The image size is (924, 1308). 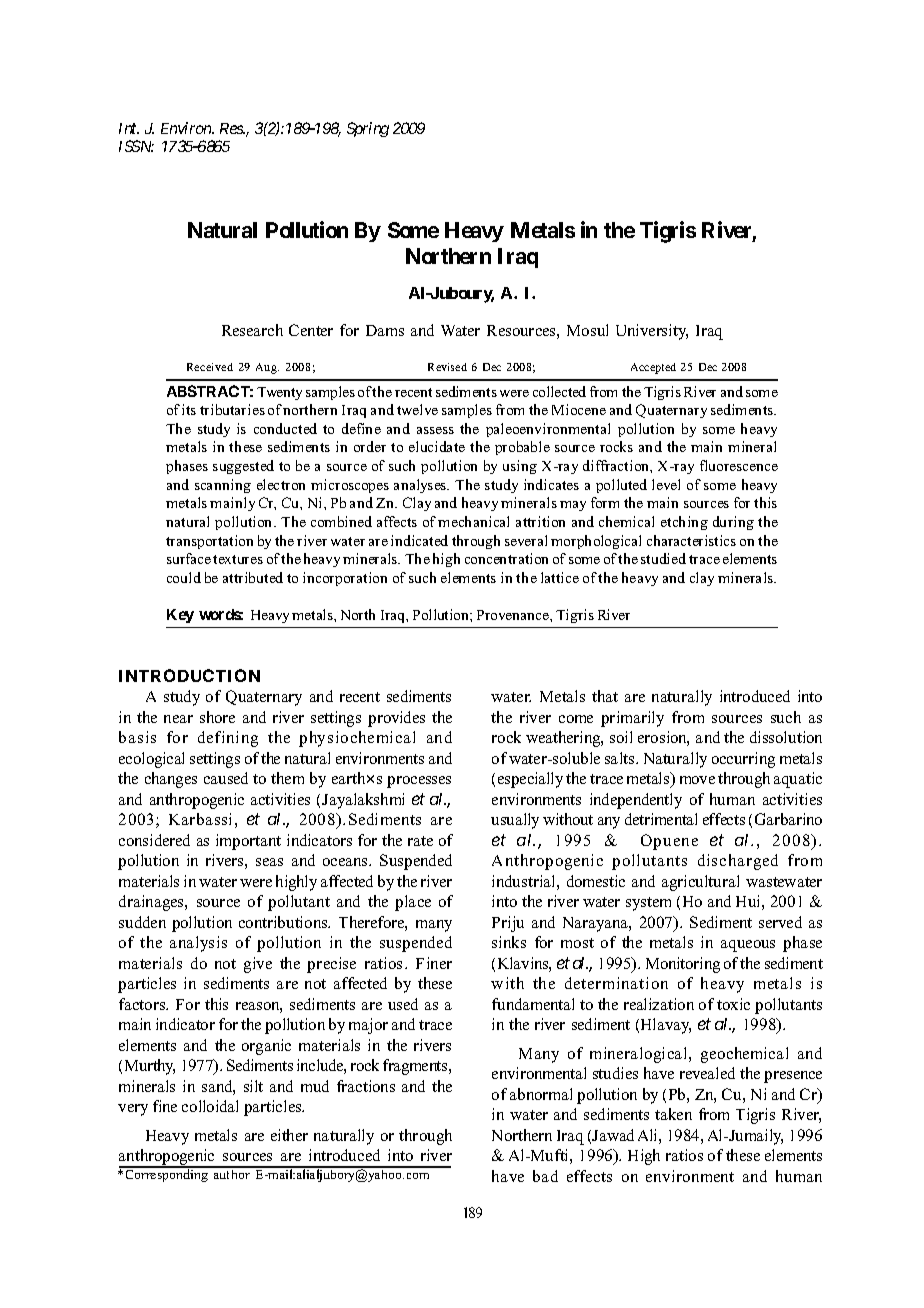 I want to click on defining, so click(x=228, y=739).
